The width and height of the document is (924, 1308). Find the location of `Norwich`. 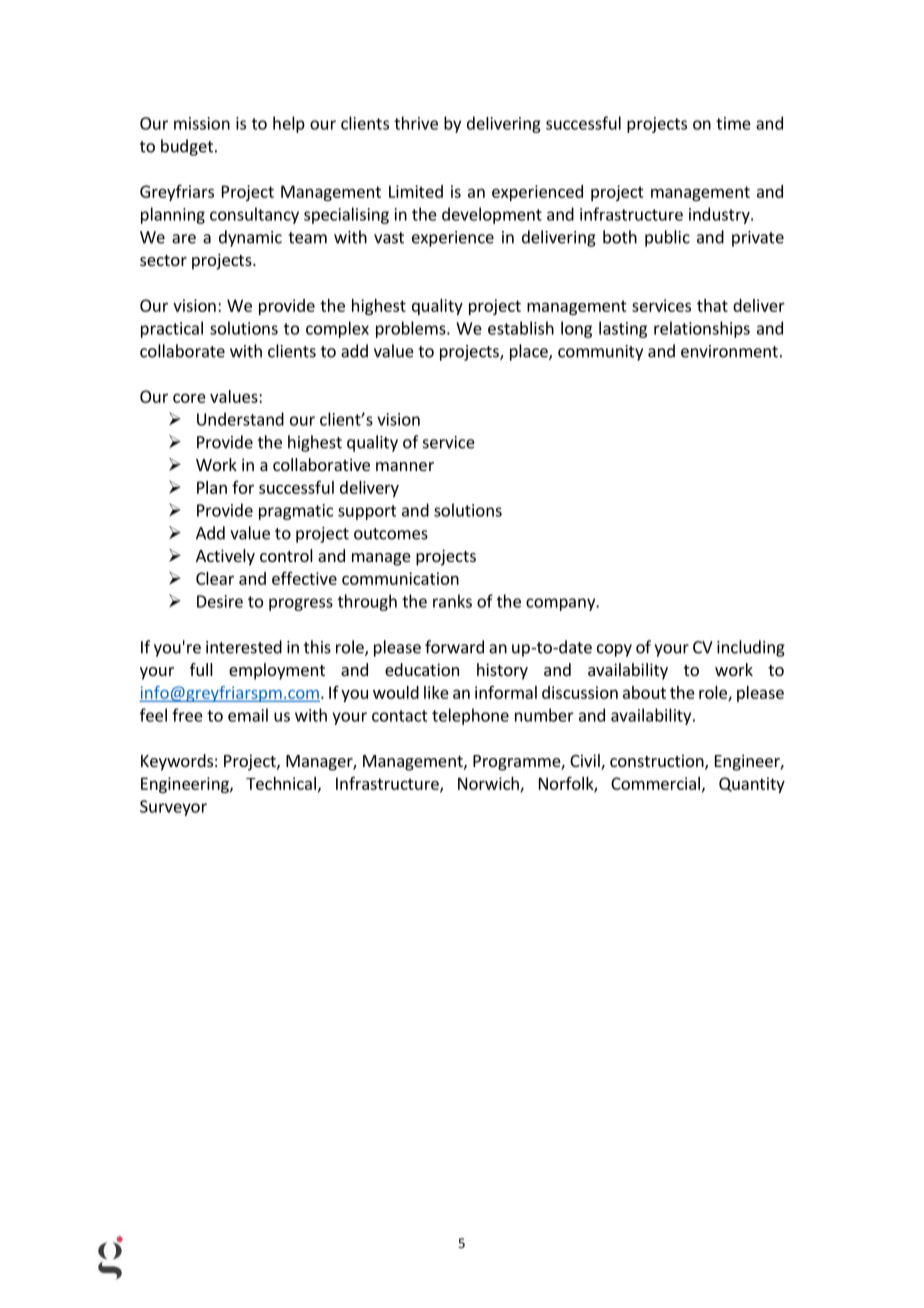

Norwich is located at coordinates (489, 784).
